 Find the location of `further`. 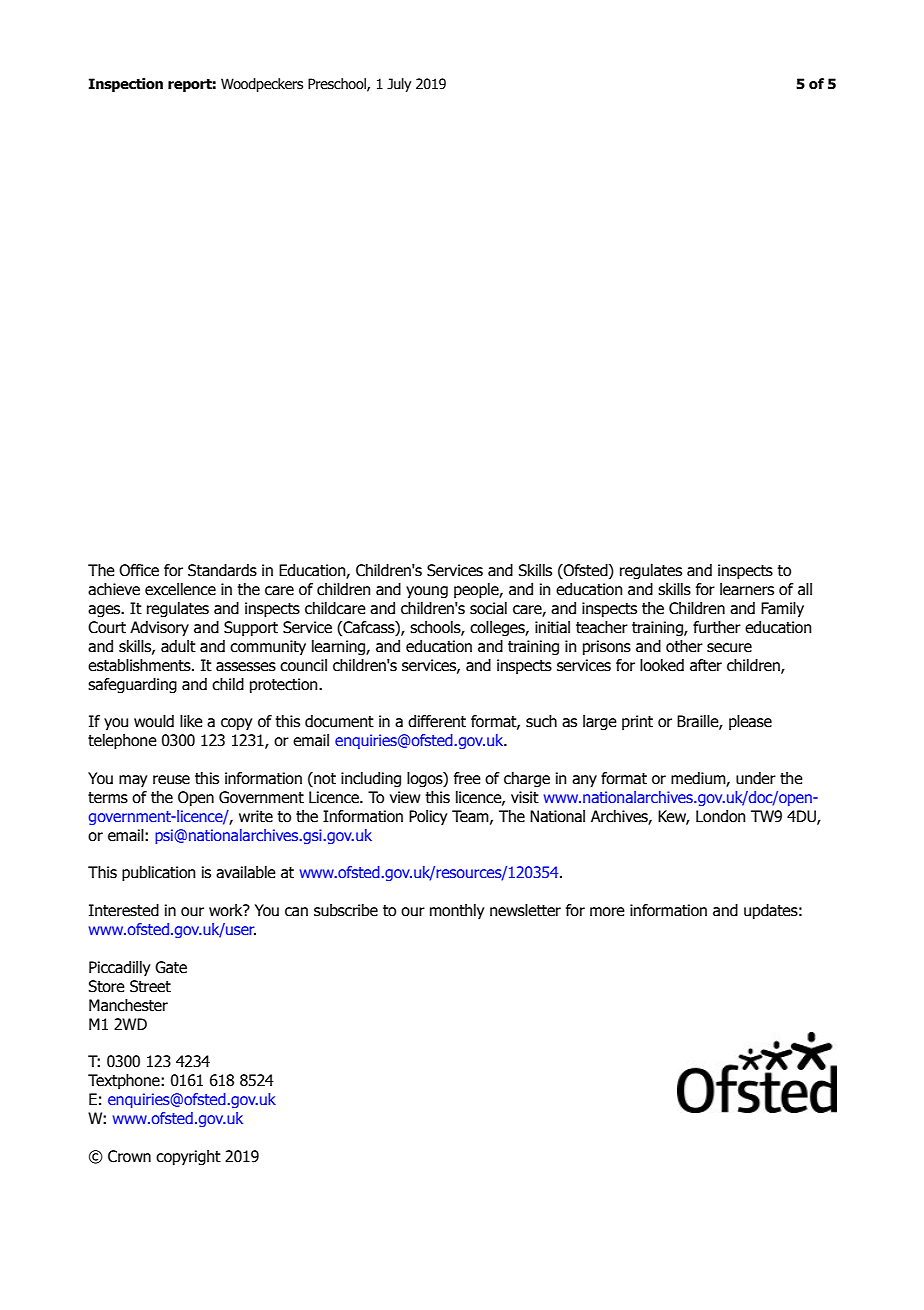

further is located at coordinates (717, 627).
